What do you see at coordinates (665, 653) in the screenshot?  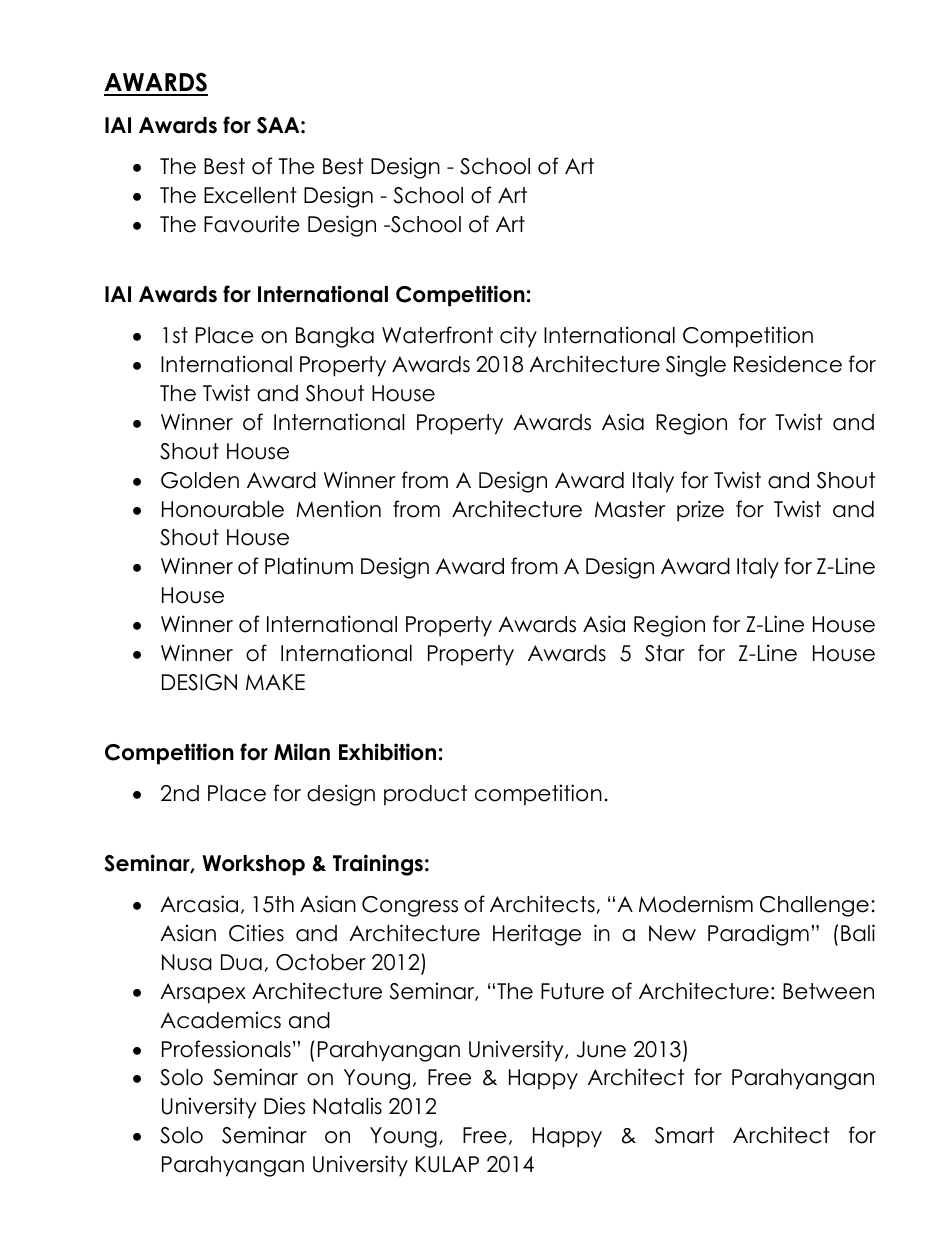 I see `Star` at bounding box center [665, 653].
